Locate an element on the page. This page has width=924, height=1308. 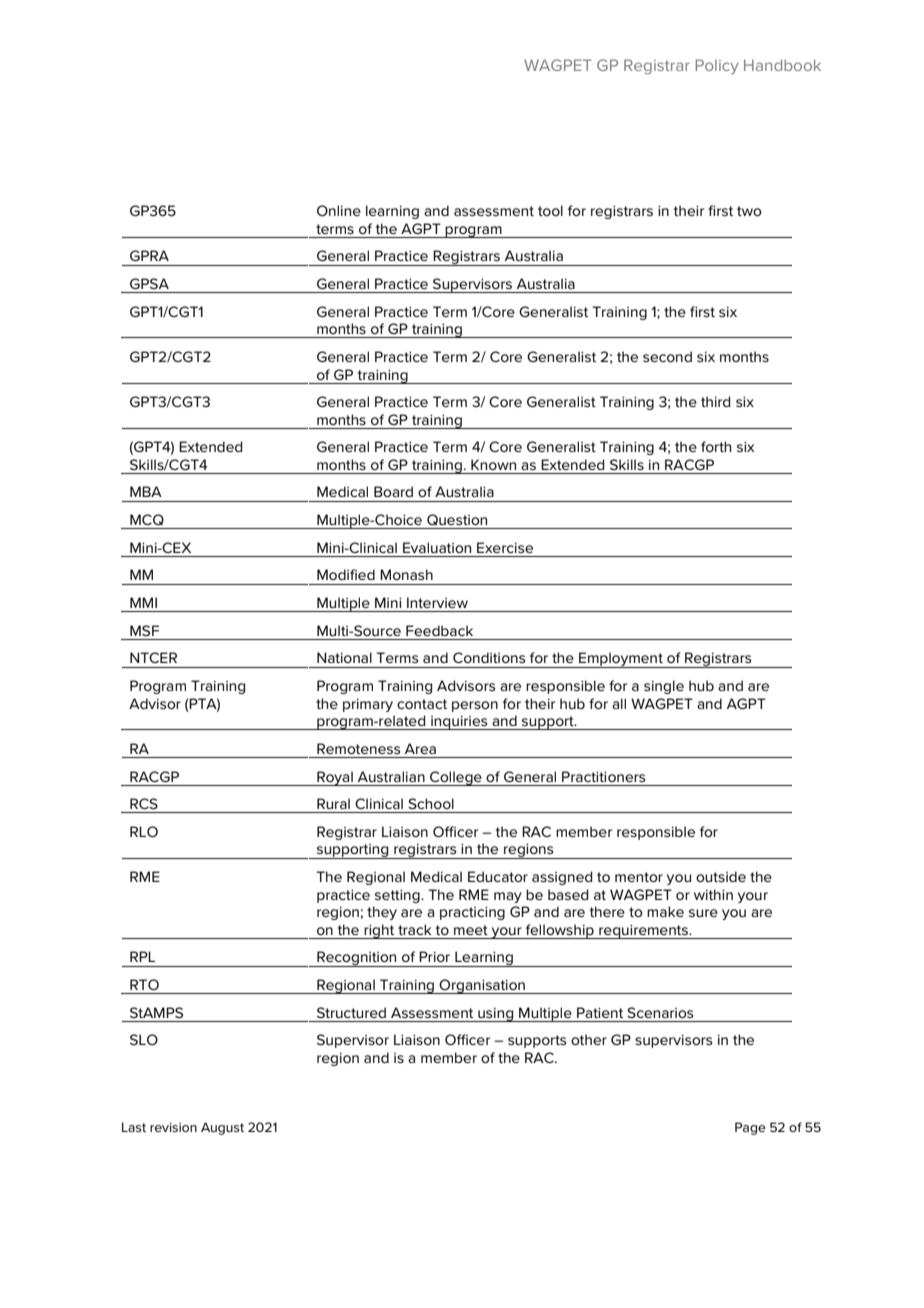
using is located at coordinates (496, 1015).
